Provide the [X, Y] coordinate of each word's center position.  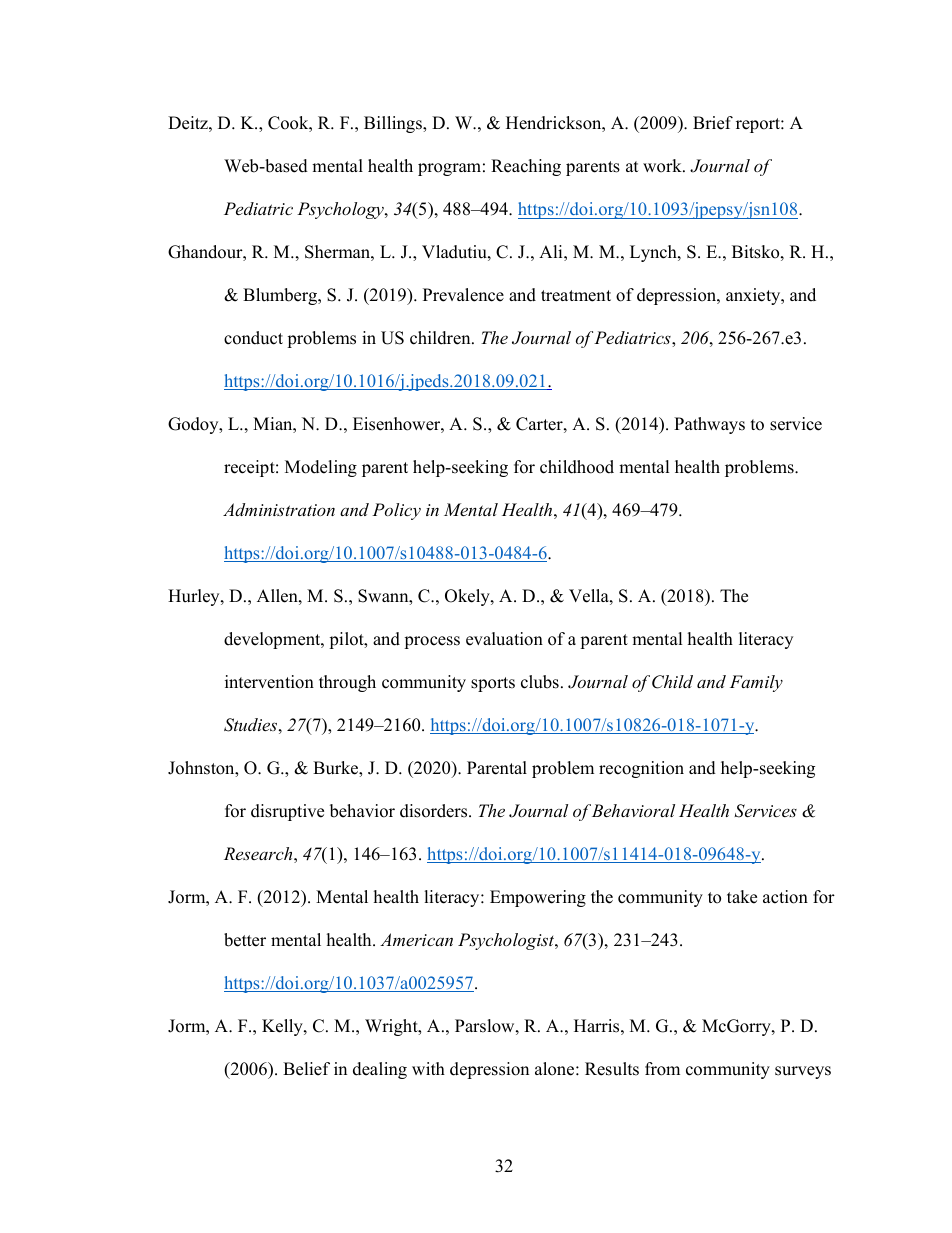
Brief [713, 123]
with [428, 1068]
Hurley [195, 597]
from [662, 1069]
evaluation [504, 639]
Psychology [341, 210]
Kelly [283, 1027]
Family [756, 683]
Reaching [526, 167]
